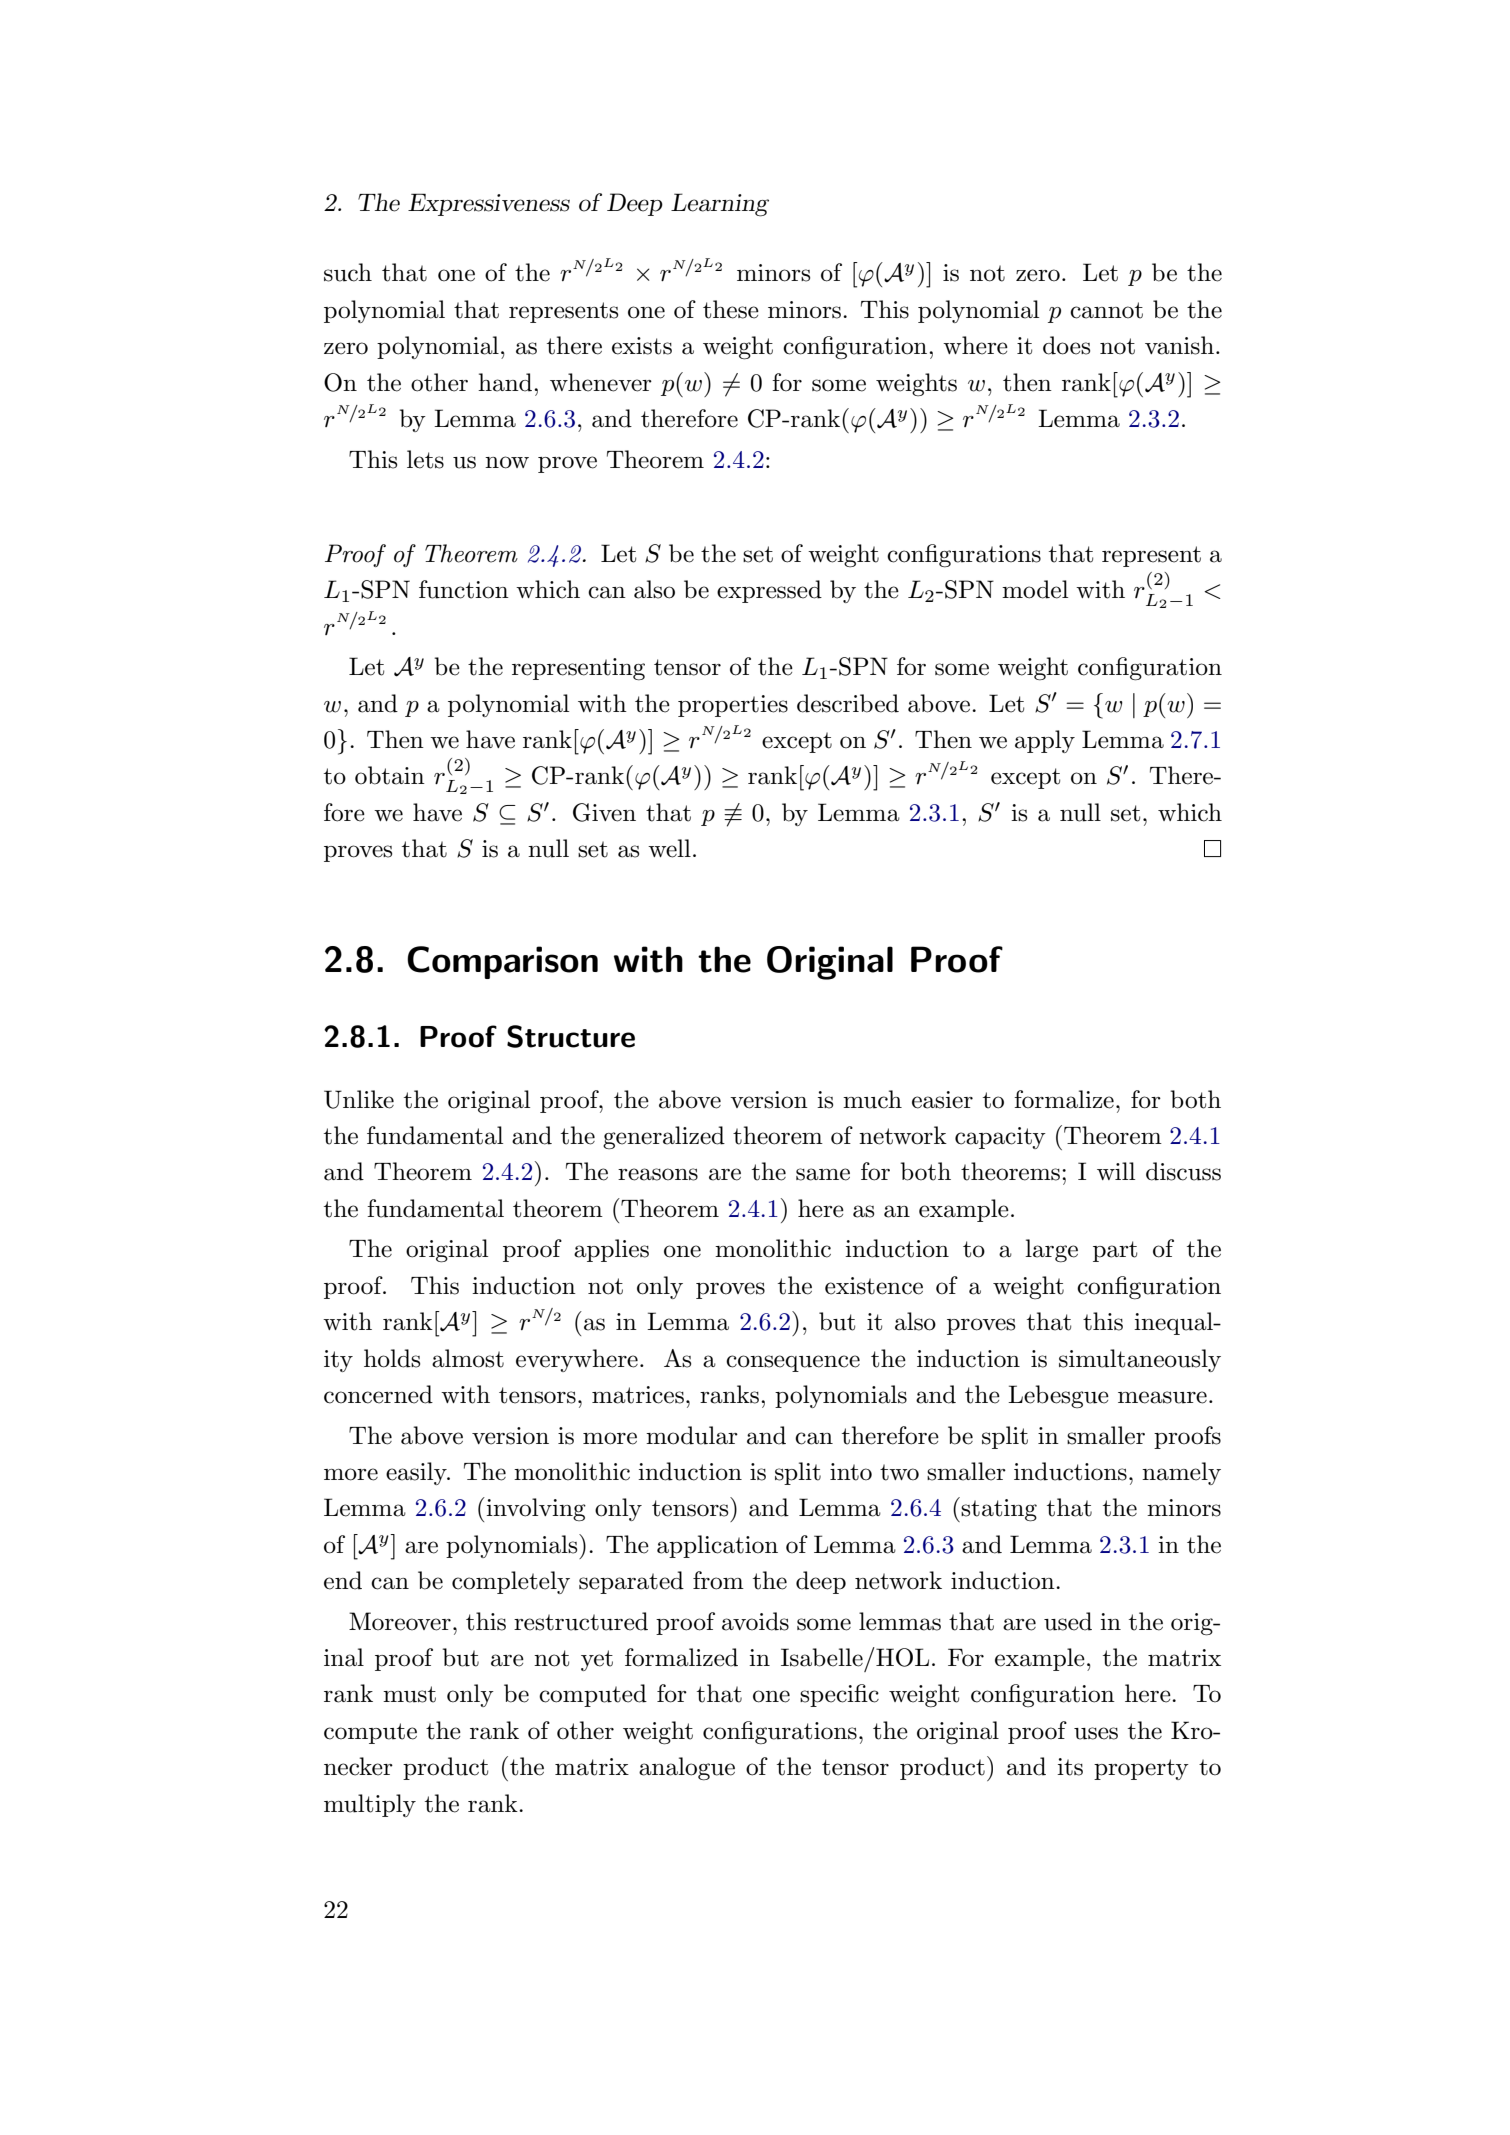 The height and width of the page is (2135, 1510). What do you see at coordinates (1106, 310) in the page?
I see `cannot` at bounding box center [1106, 310].
